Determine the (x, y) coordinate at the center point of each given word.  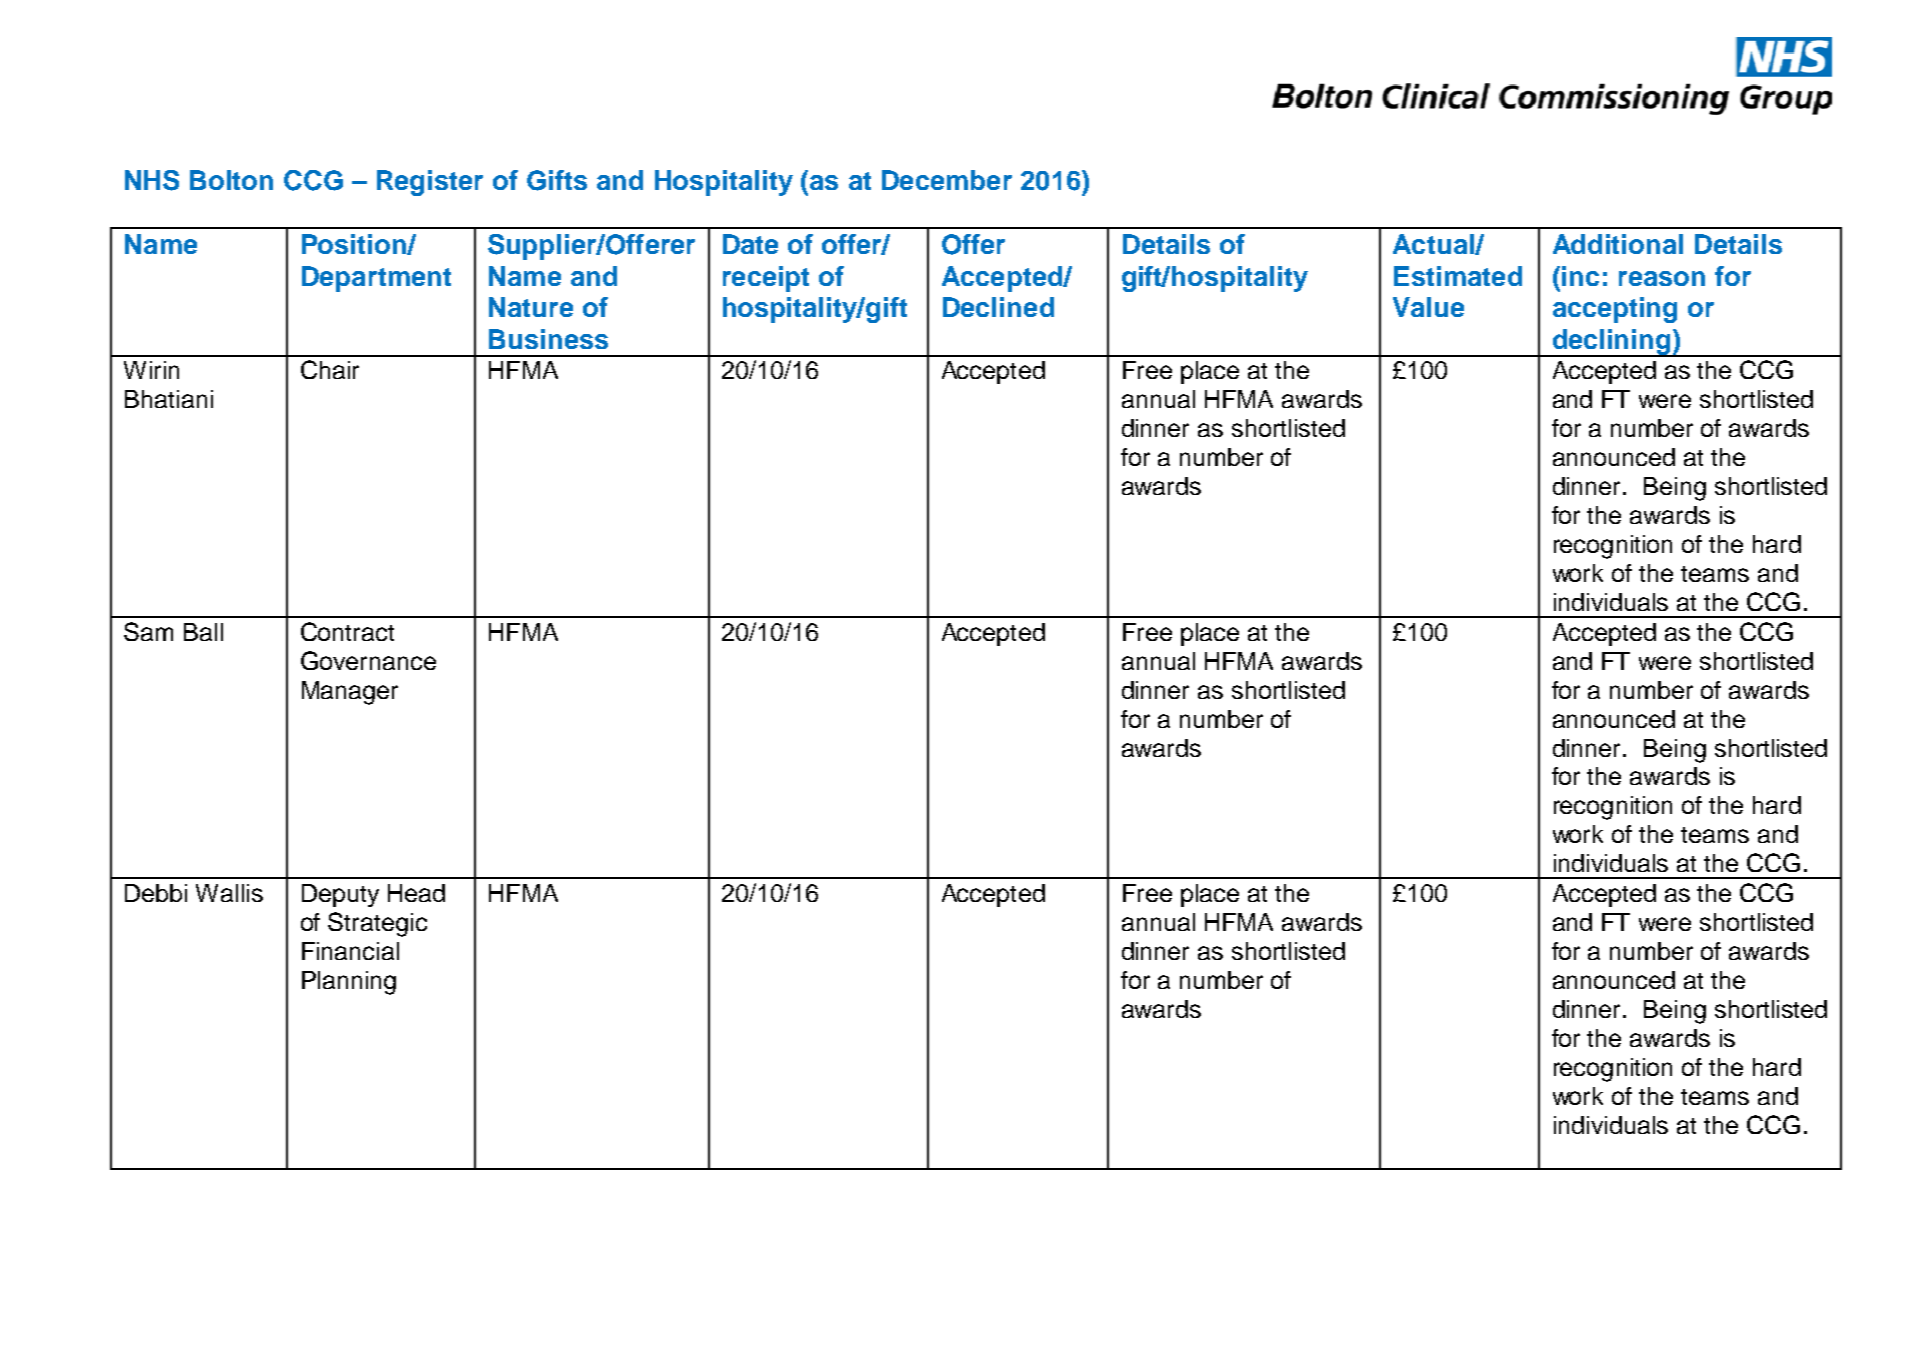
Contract (347, 631)
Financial (350, 951)
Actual (1434, 244)
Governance (368, 660)
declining (1611, 343)
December (947, 180)
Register (430, 183)
